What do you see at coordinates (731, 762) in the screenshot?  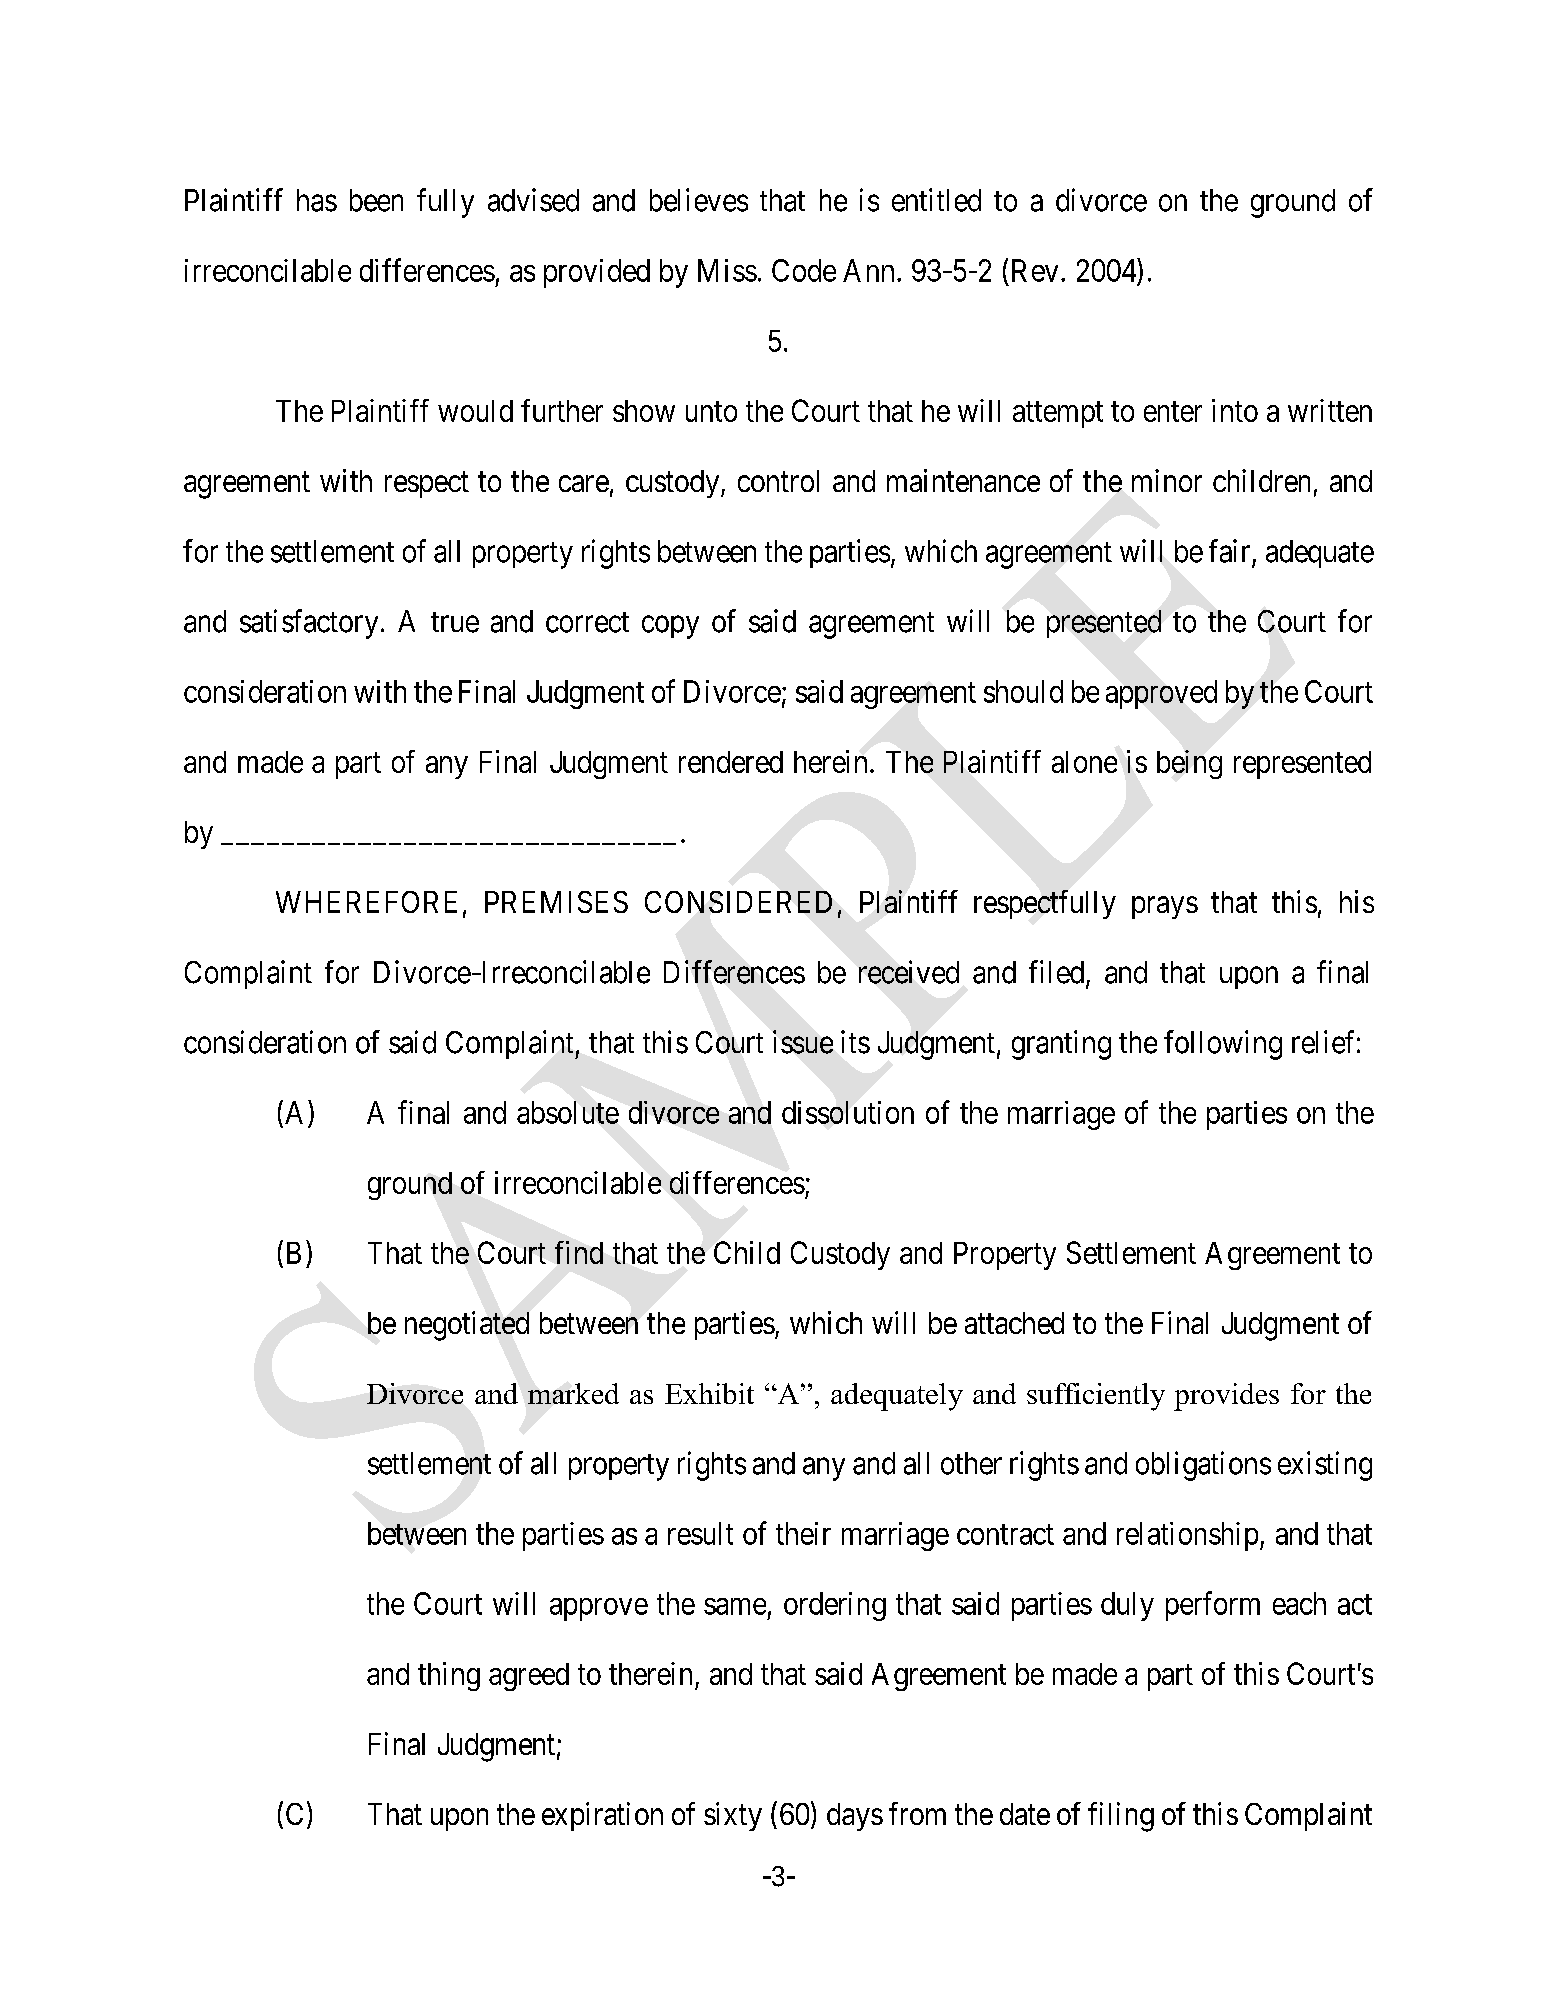 I see `rendered` at bounding box center [731, 762].
